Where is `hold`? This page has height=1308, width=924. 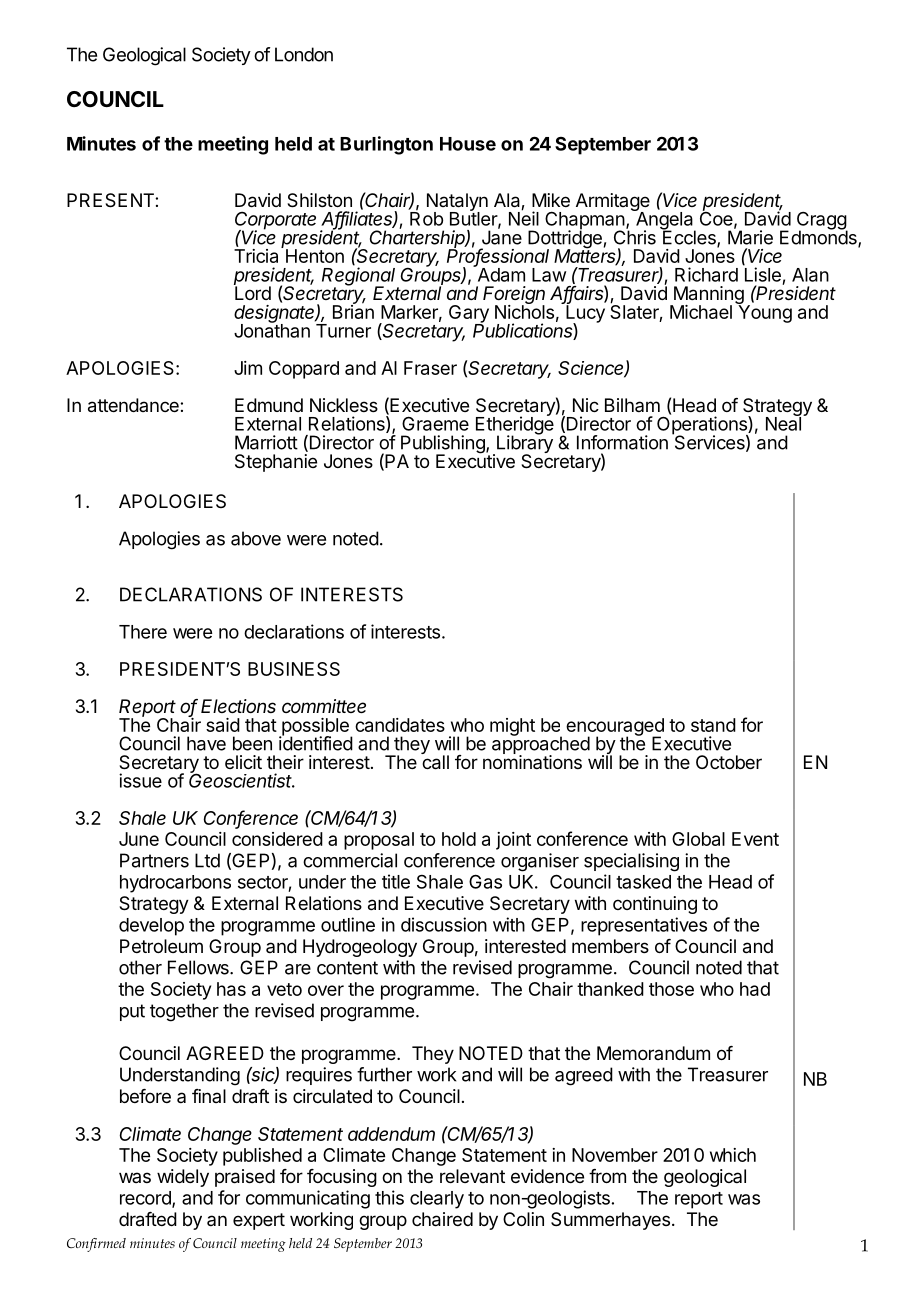 hold is located at coordinates (459, 839).
